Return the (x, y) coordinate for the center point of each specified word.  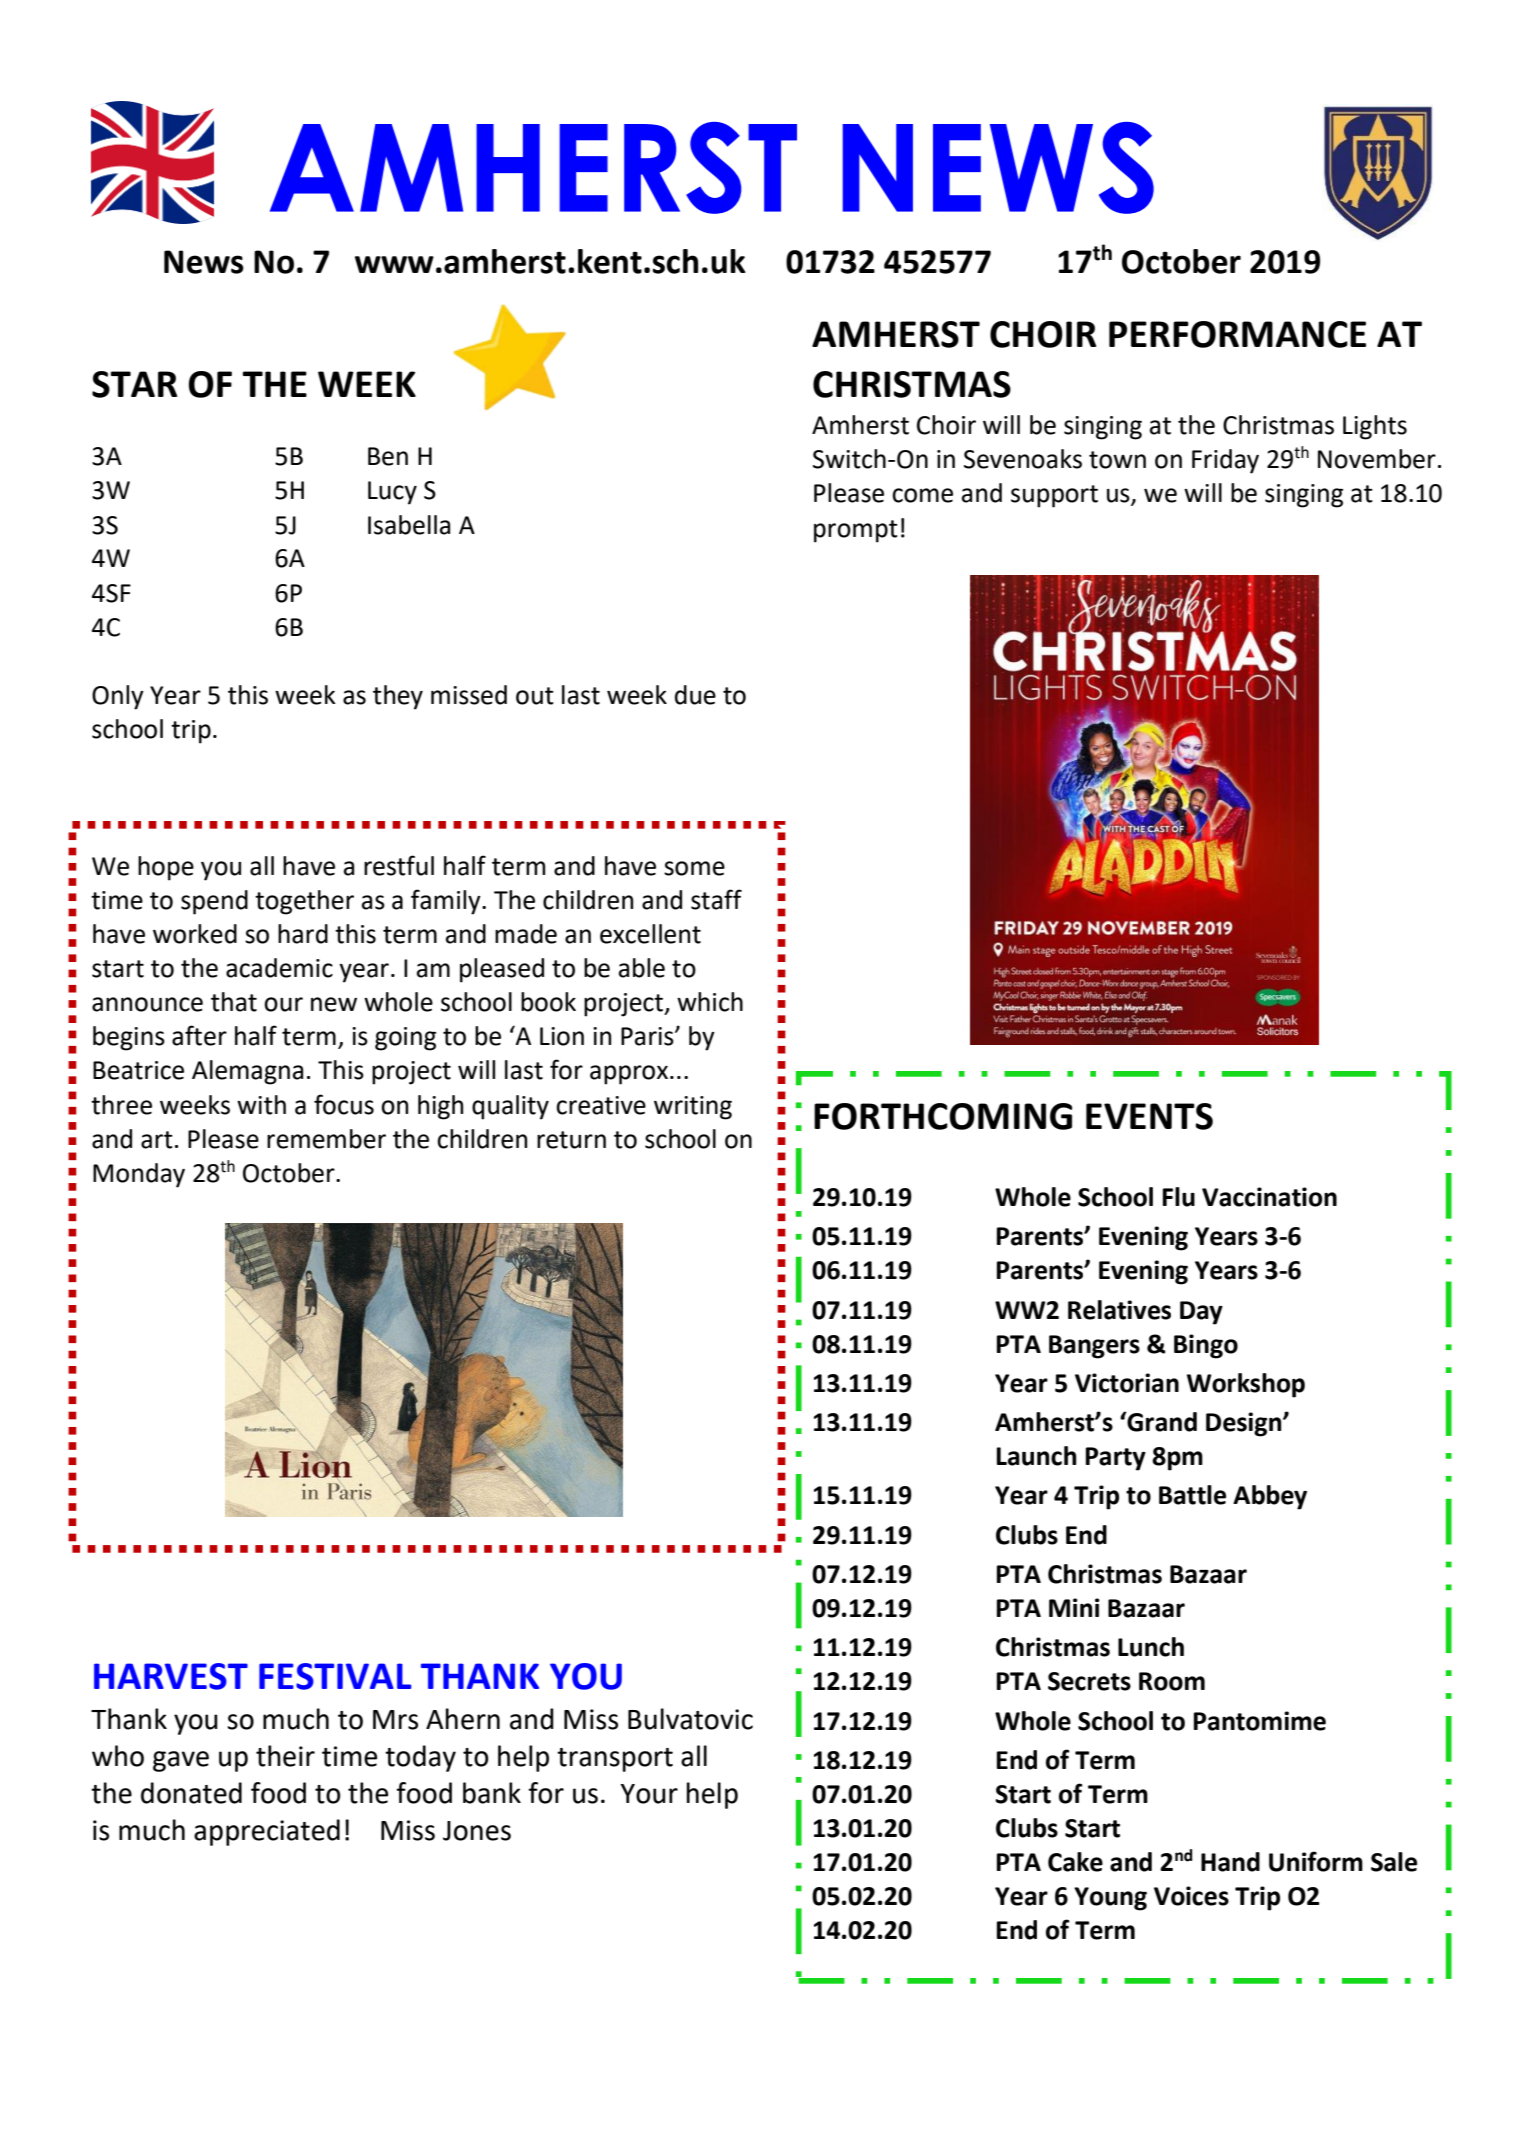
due (695, 695)
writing (693, 1108)
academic (279, 968)
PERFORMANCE (1237, 334)
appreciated (267, 1832)
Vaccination (1269, 1197)
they (398, 697)
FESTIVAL (335, 1676)
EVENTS (1149, 1116)
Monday (139, 1175)
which (710, 1002)
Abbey (1270, 1497)
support (1054, 496)
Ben (388, 456)
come (922, 495)
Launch (1037, 1456)
